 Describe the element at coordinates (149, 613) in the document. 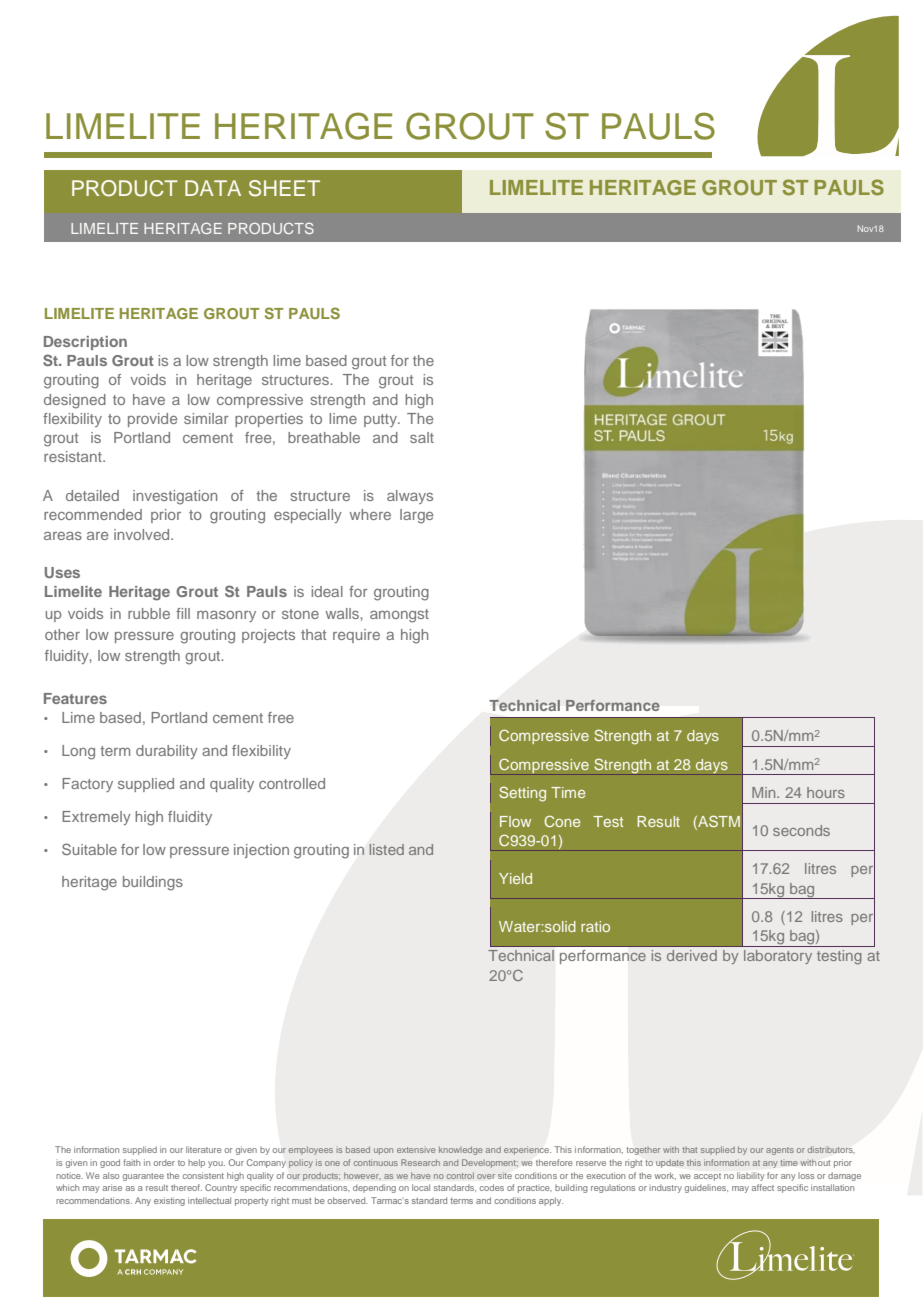

I see `rubble` at that location.
